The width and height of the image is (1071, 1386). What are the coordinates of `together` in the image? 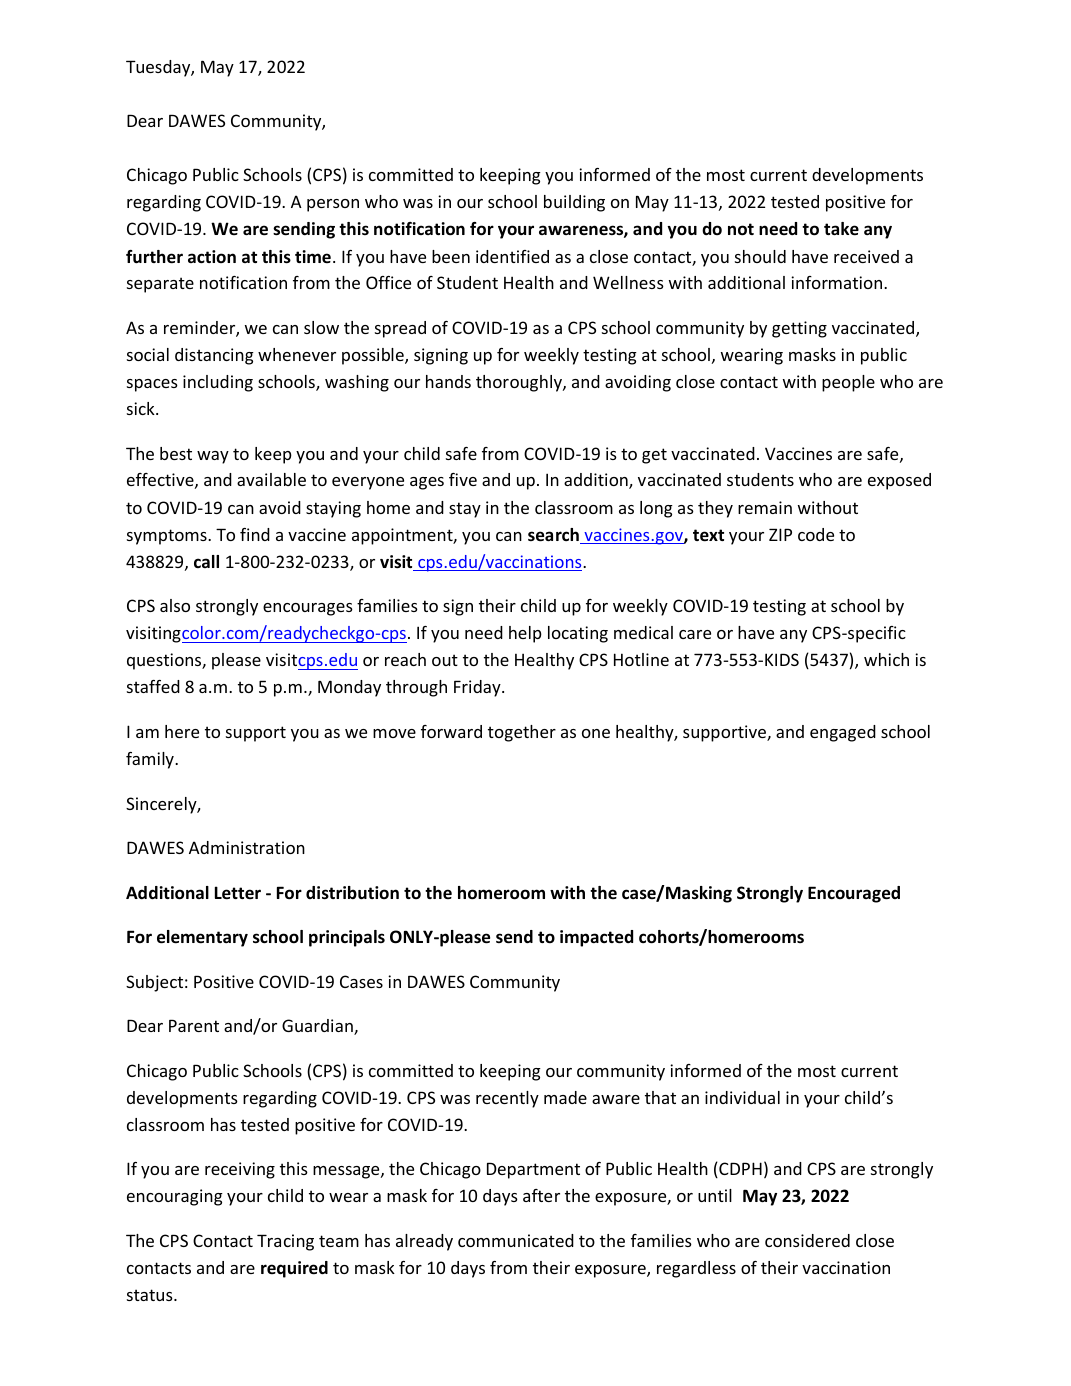 It's located at (522, 733).
